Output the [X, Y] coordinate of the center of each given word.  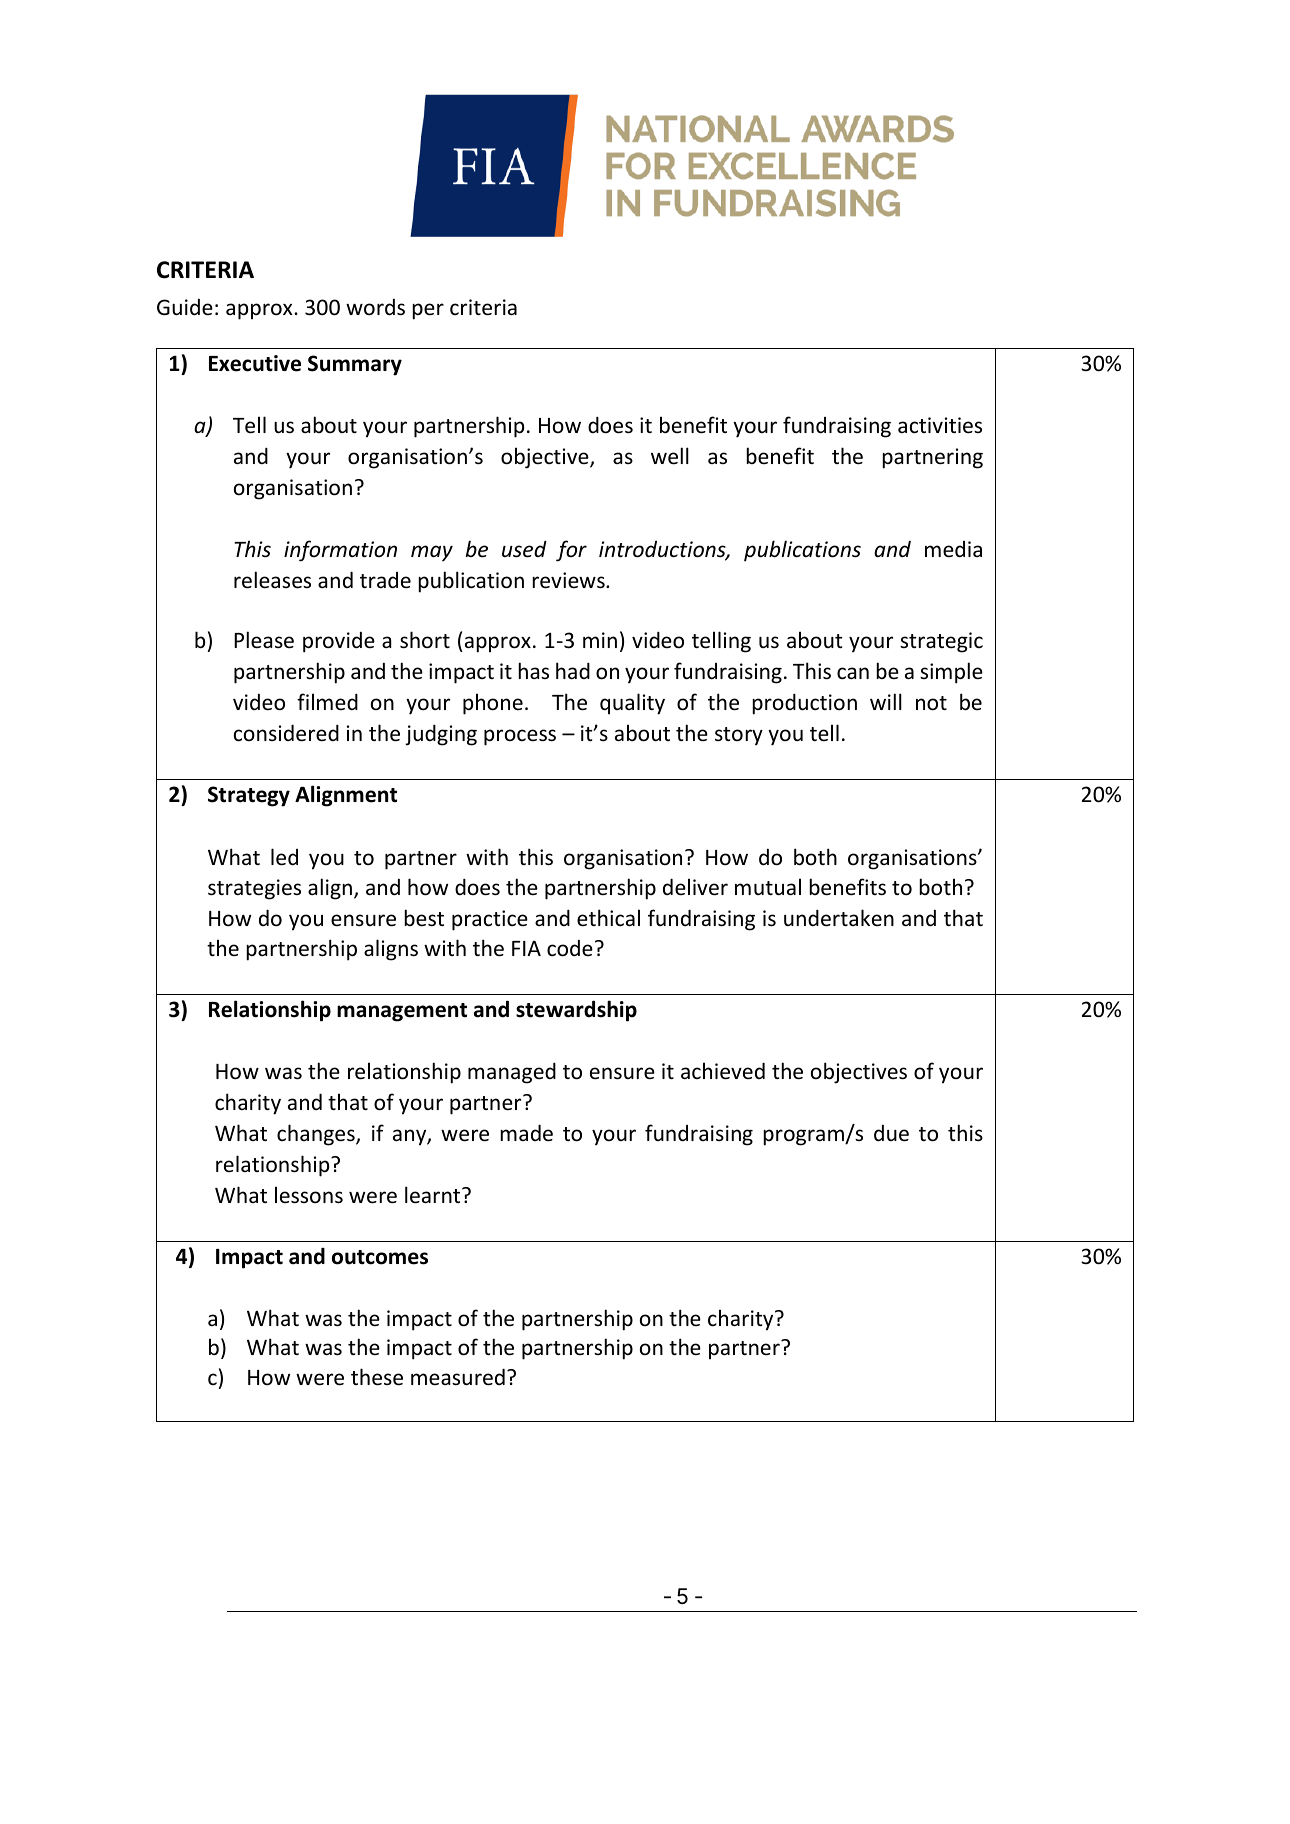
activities [940, 425]
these [377, 1377]
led [284, 857]
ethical [608, 918]
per [428, 311]
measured [458, 1377]
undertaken [839, 918]
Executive [255, 363]
